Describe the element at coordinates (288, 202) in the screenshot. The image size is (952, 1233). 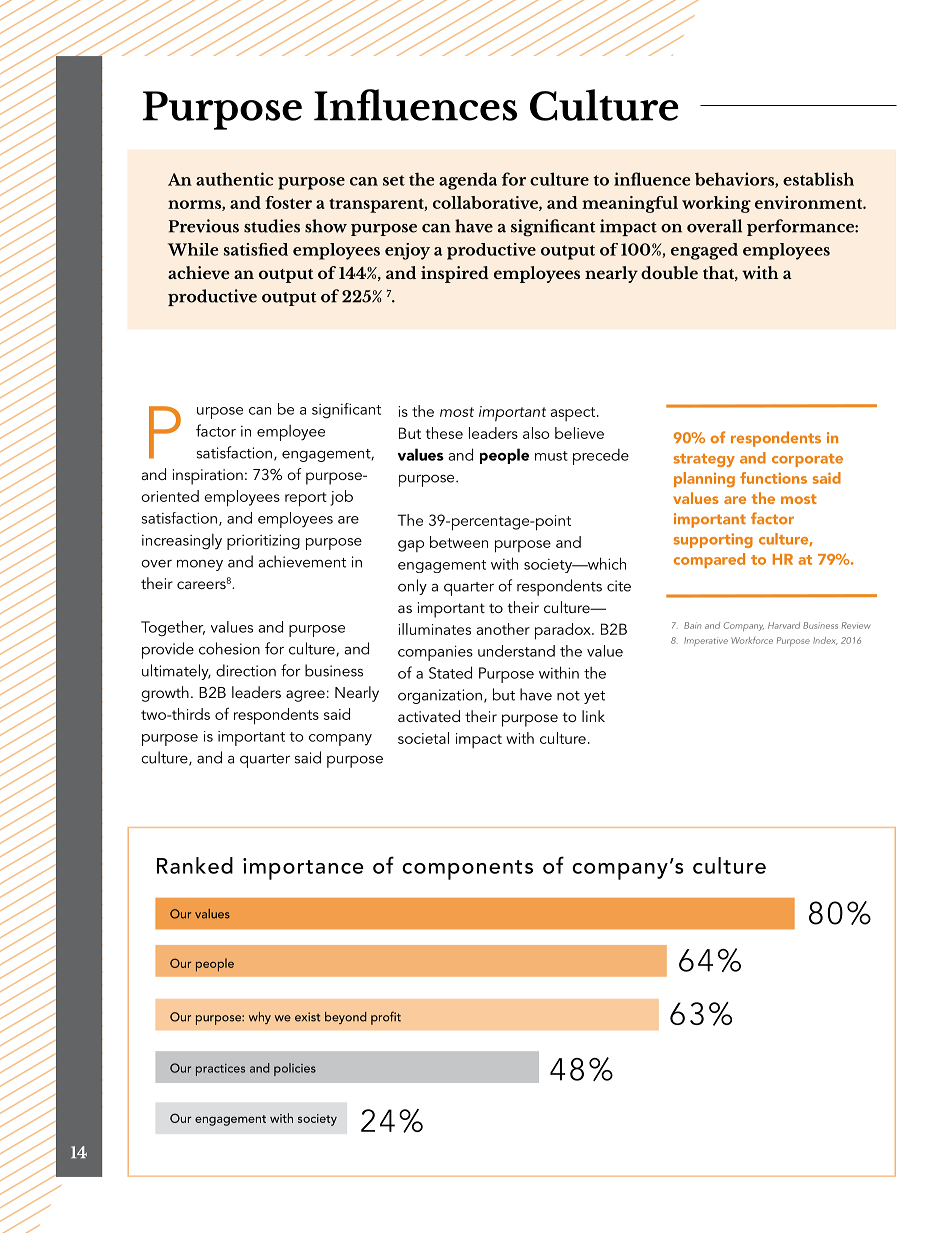
I see `foster` at that location.
